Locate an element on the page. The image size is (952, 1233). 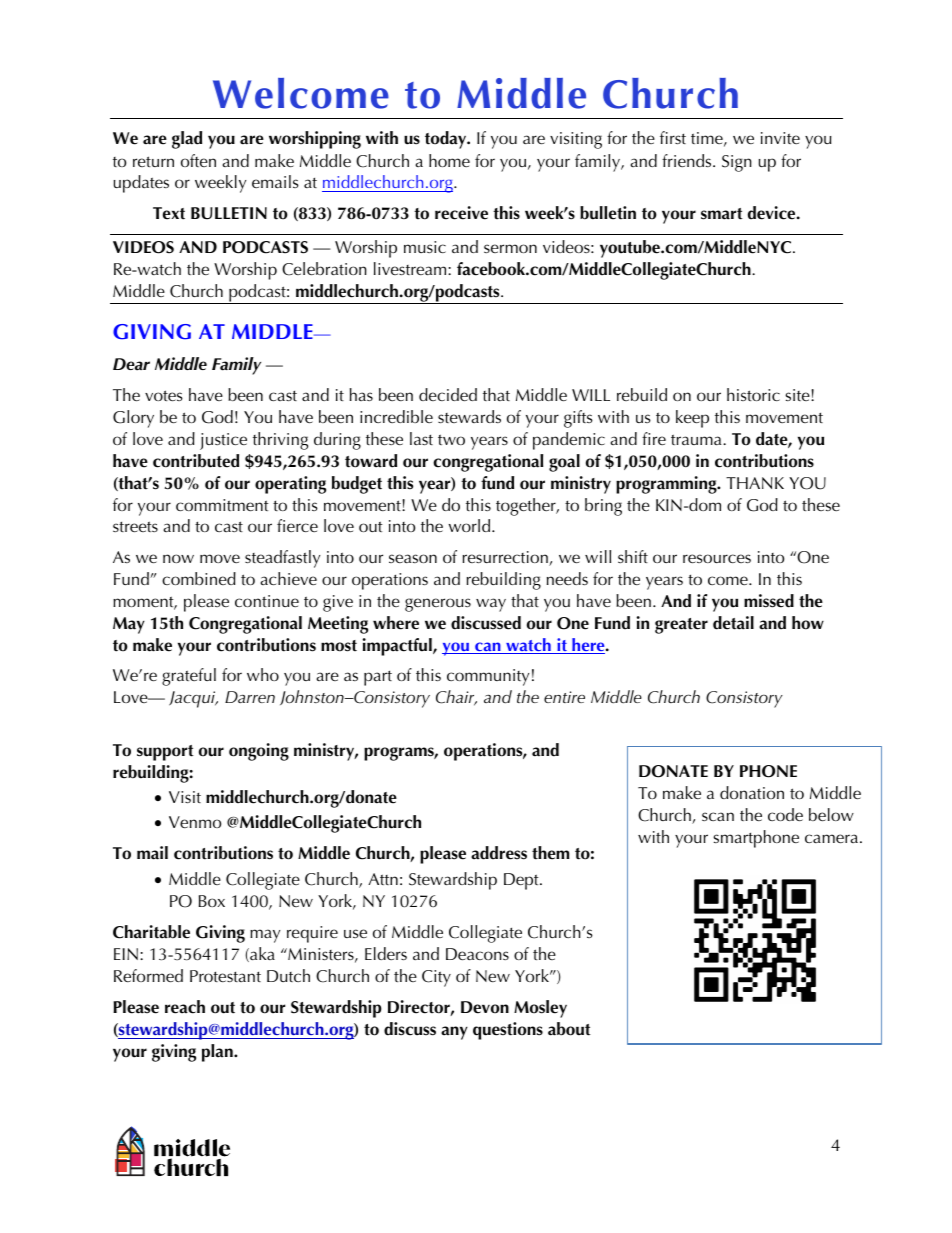
world is located at coordinates (470, 525).
